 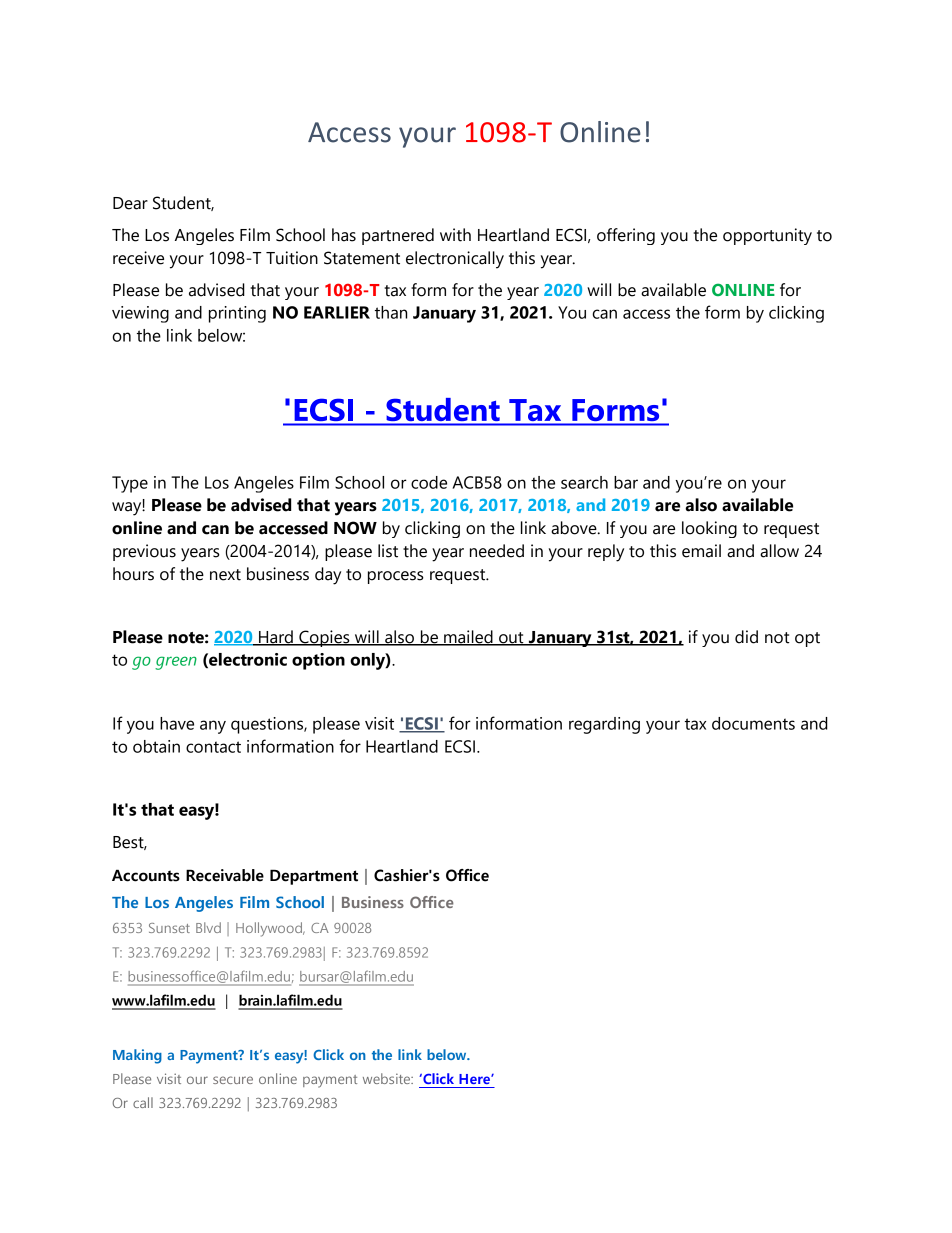 I want to click on documents, so click(x=753, y=723).
